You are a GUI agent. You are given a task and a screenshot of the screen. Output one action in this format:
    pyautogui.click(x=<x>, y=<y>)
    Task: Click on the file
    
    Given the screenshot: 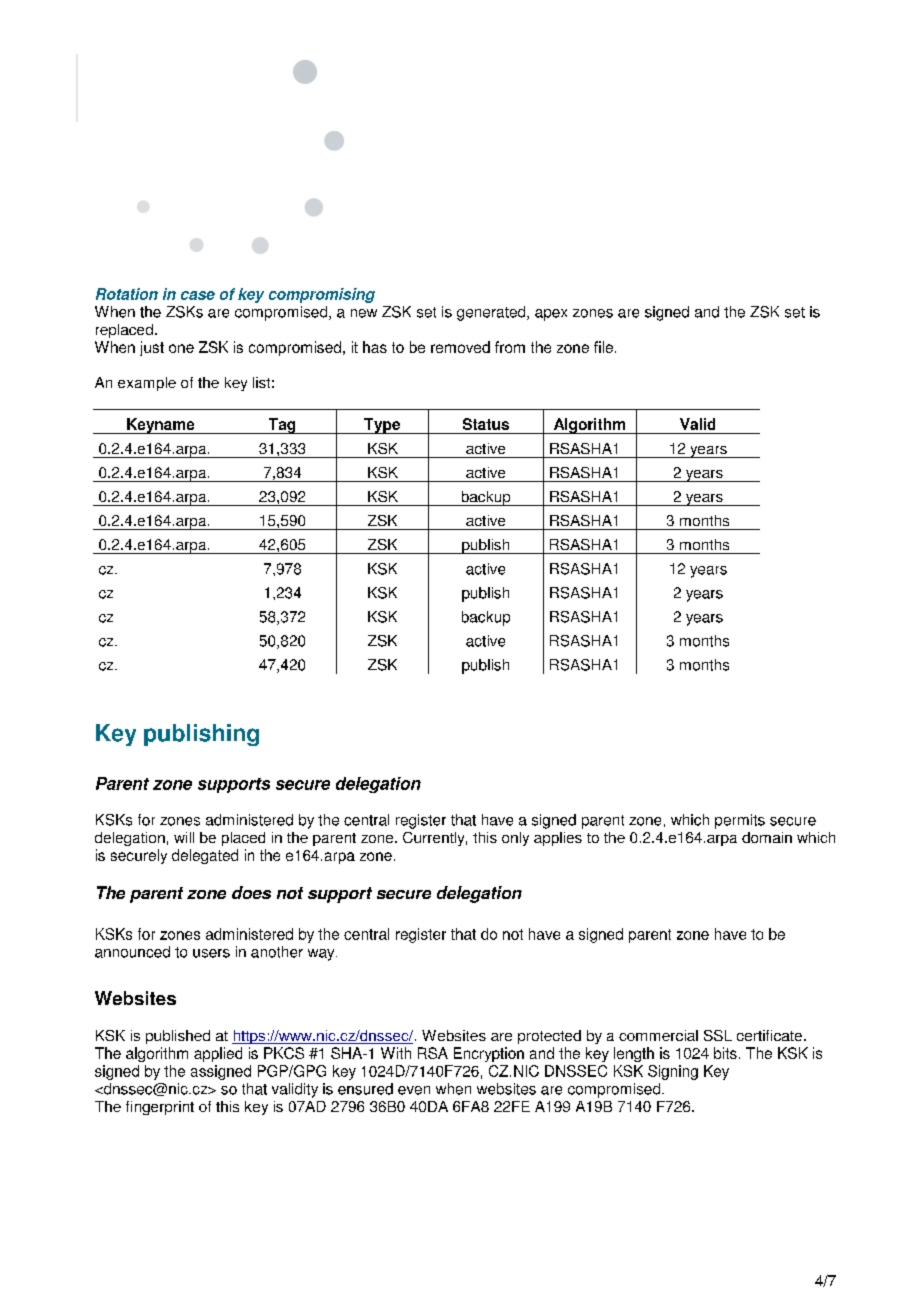 What is the action you would take?
    pyautogui.click(x=603, y=347)
